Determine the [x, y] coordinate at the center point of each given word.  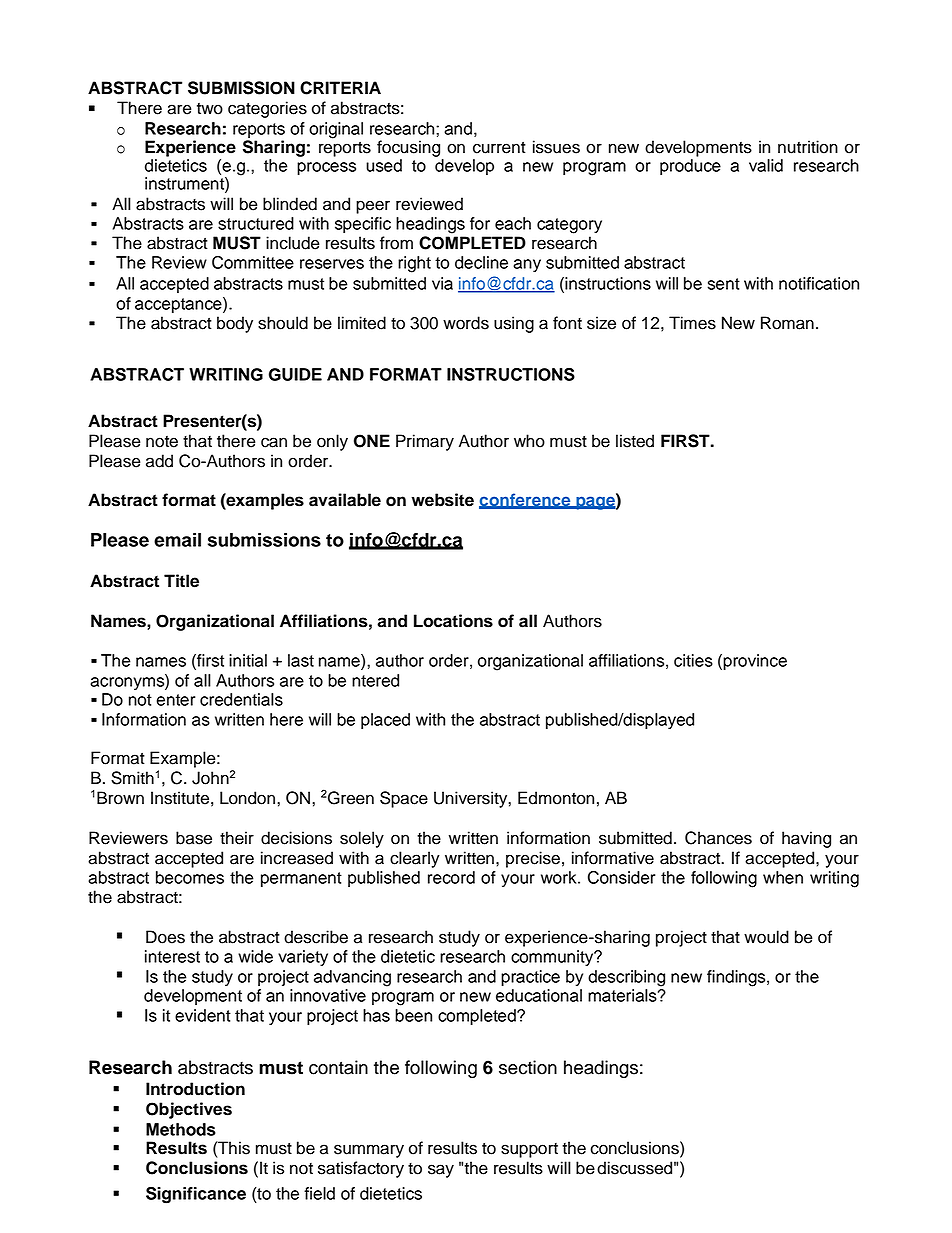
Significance [196, 1195]
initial [248, 660]
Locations [453, 621]
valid [766, 165]
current [499, 148]
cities [693, 660]
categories [267, 109]
